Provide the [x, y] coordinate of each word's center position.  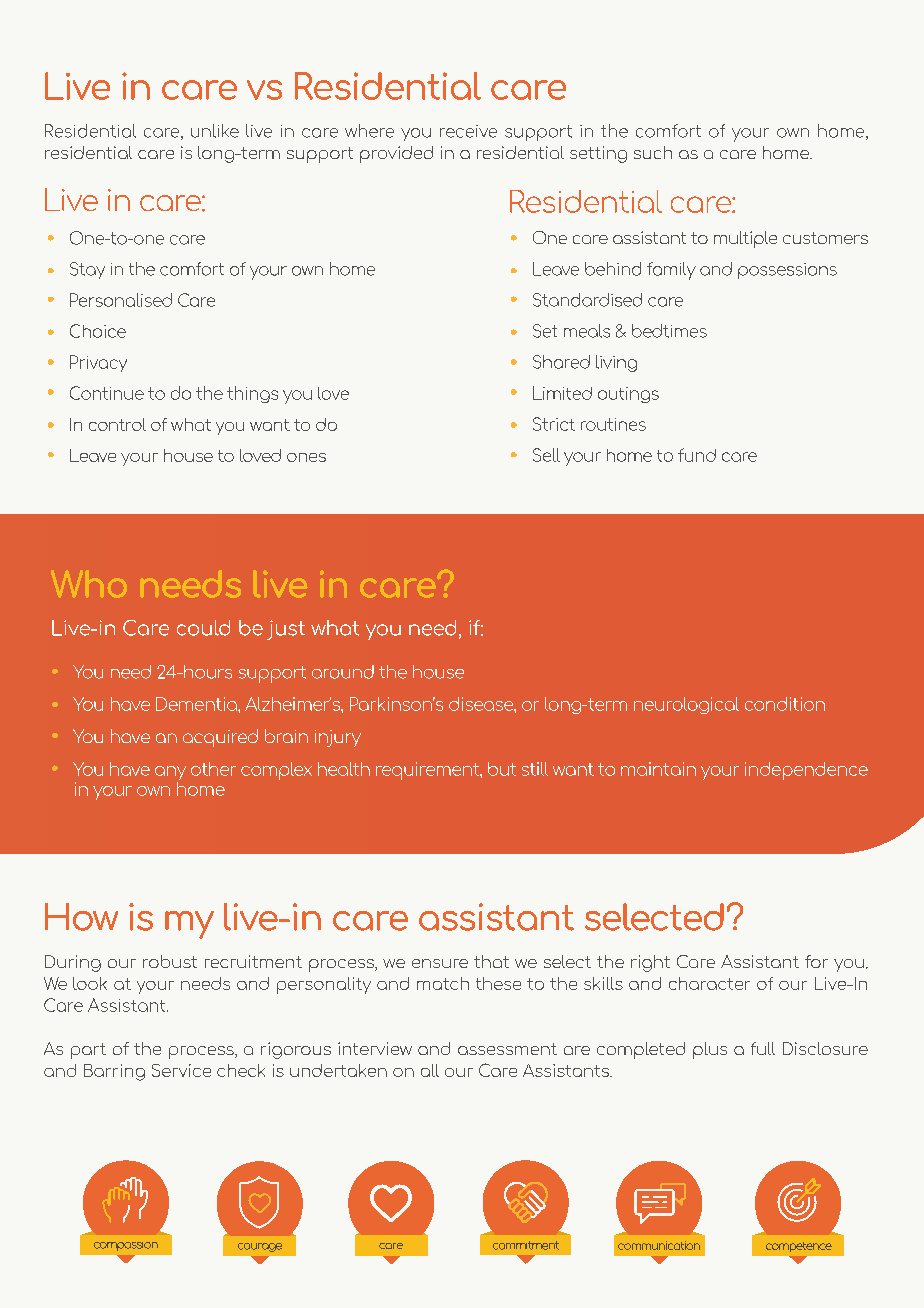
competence [799, 1247]
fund [697, 455]
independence [806, 771]
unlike [215, 131]
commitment [526, 1245]
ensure [440, 963]
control [117, 424]
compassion [126, 1246]
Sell [546, 455]
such [653, 152]
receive [468, 131]
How [81, 917]
